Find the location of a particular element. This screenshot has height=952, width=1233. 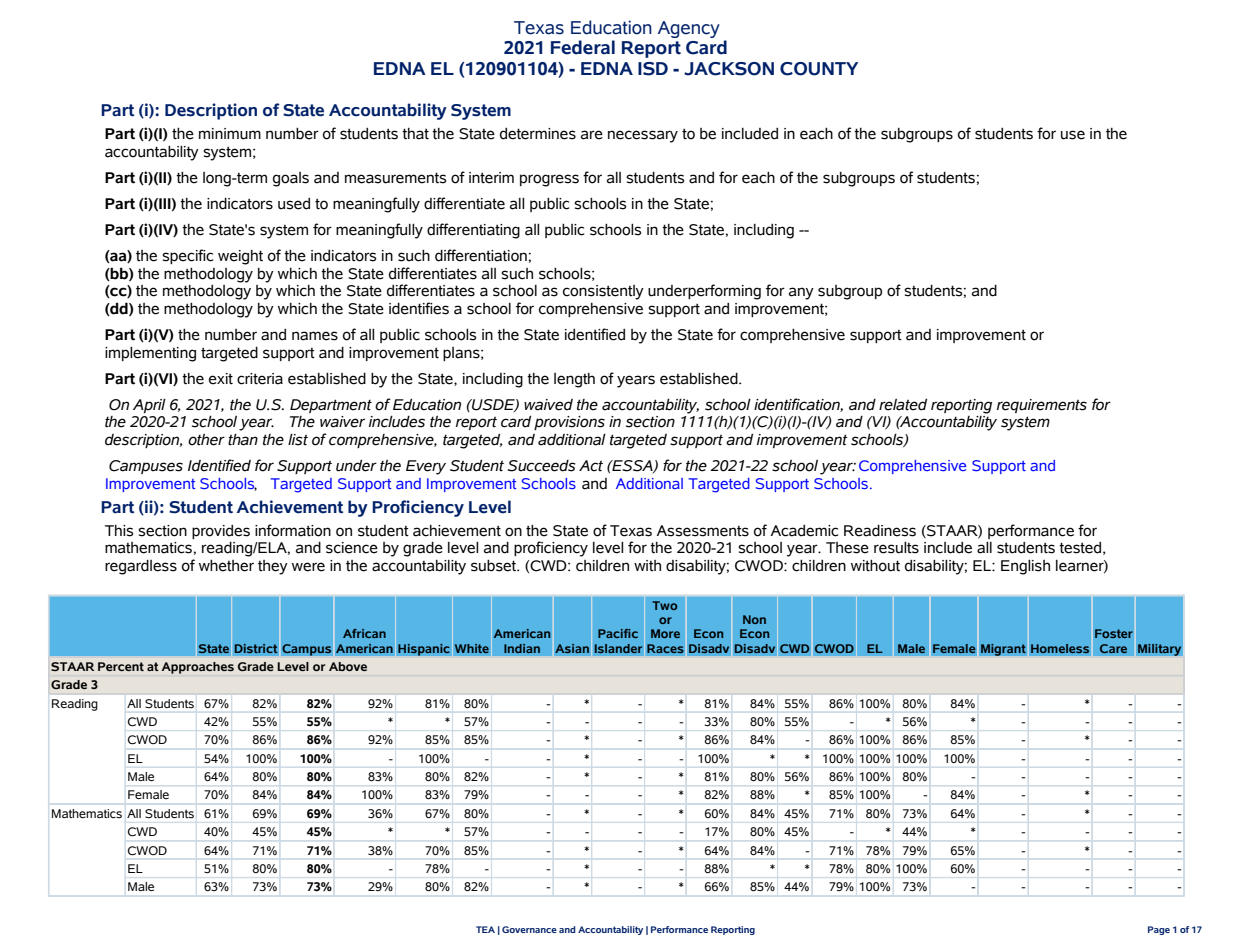

any is located at coordinates (801, 293).
